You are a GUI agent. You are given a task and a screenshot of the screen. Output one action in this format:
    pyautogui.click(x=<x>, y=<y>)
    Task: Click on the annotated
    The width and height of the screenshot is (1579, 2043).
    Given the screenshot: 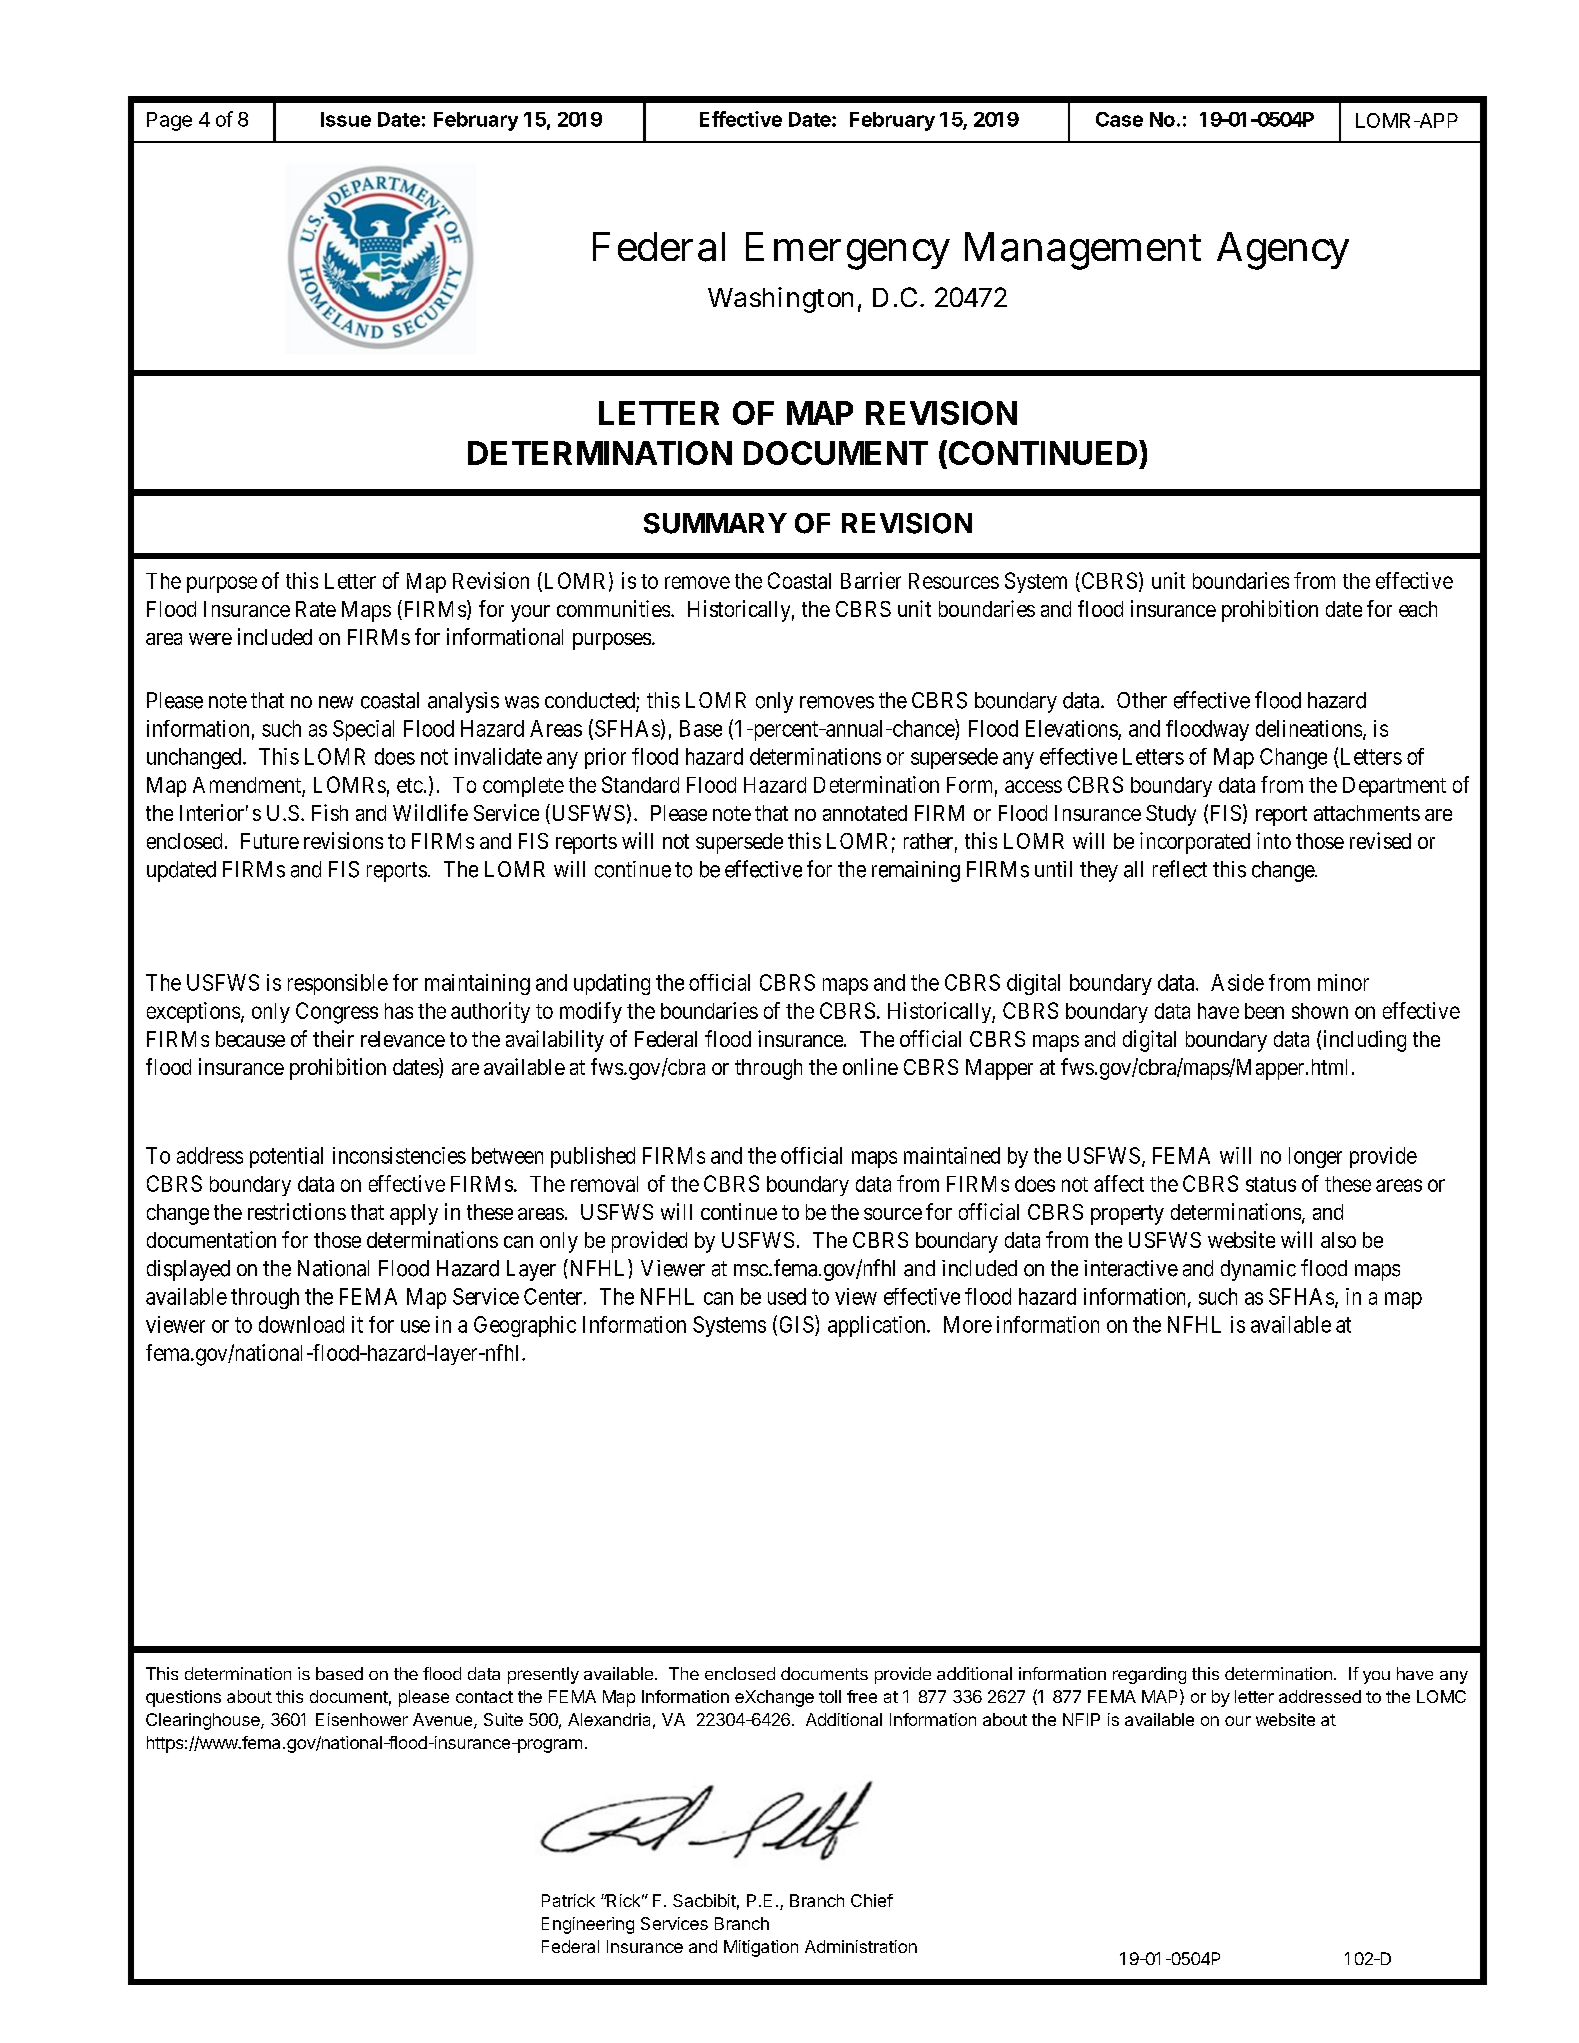 What is the action you would take?
    pyautogui.click(x=865, y=813)
